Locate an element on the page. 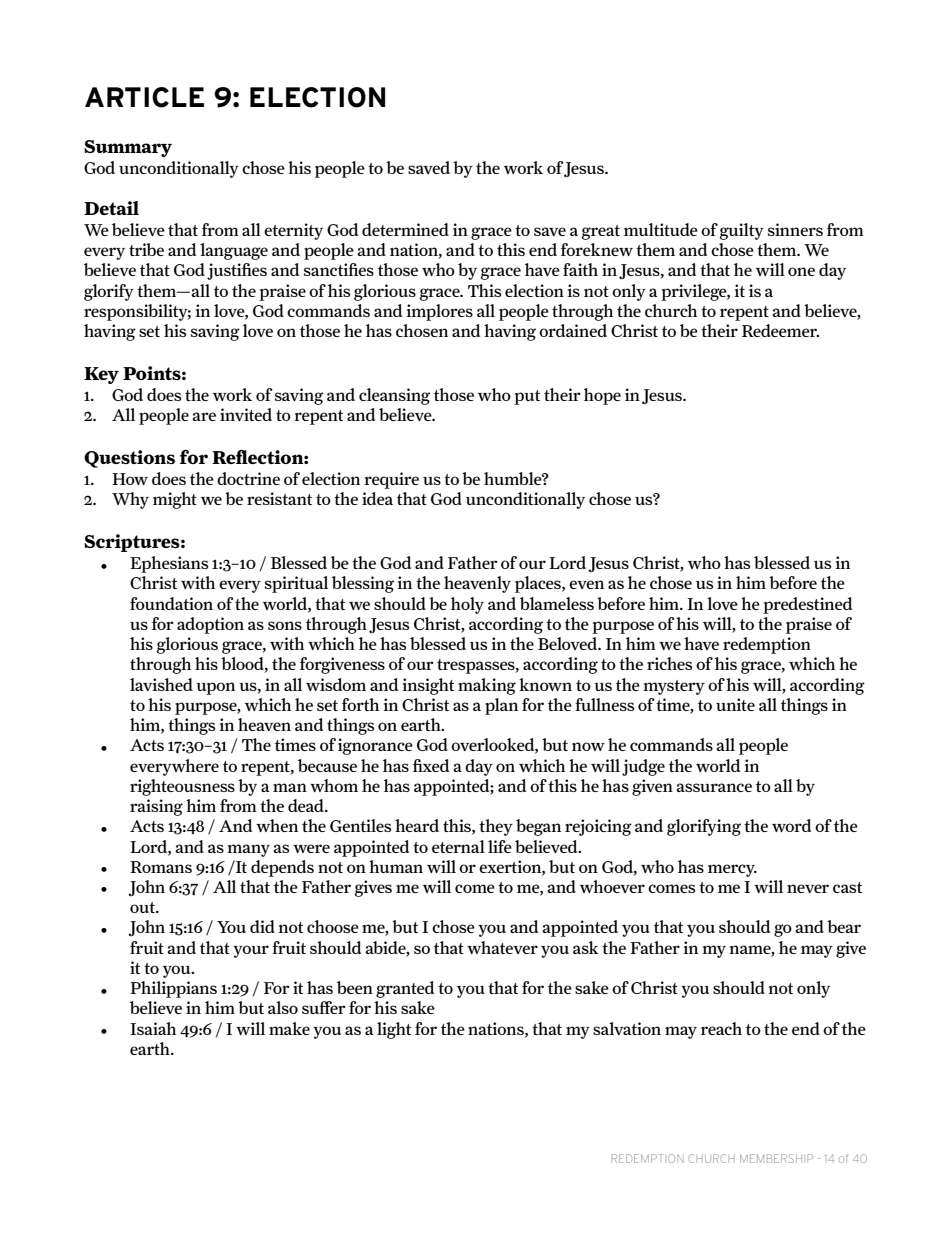 The image size is (952, 1233). they is located at coordinates (496, 827).
